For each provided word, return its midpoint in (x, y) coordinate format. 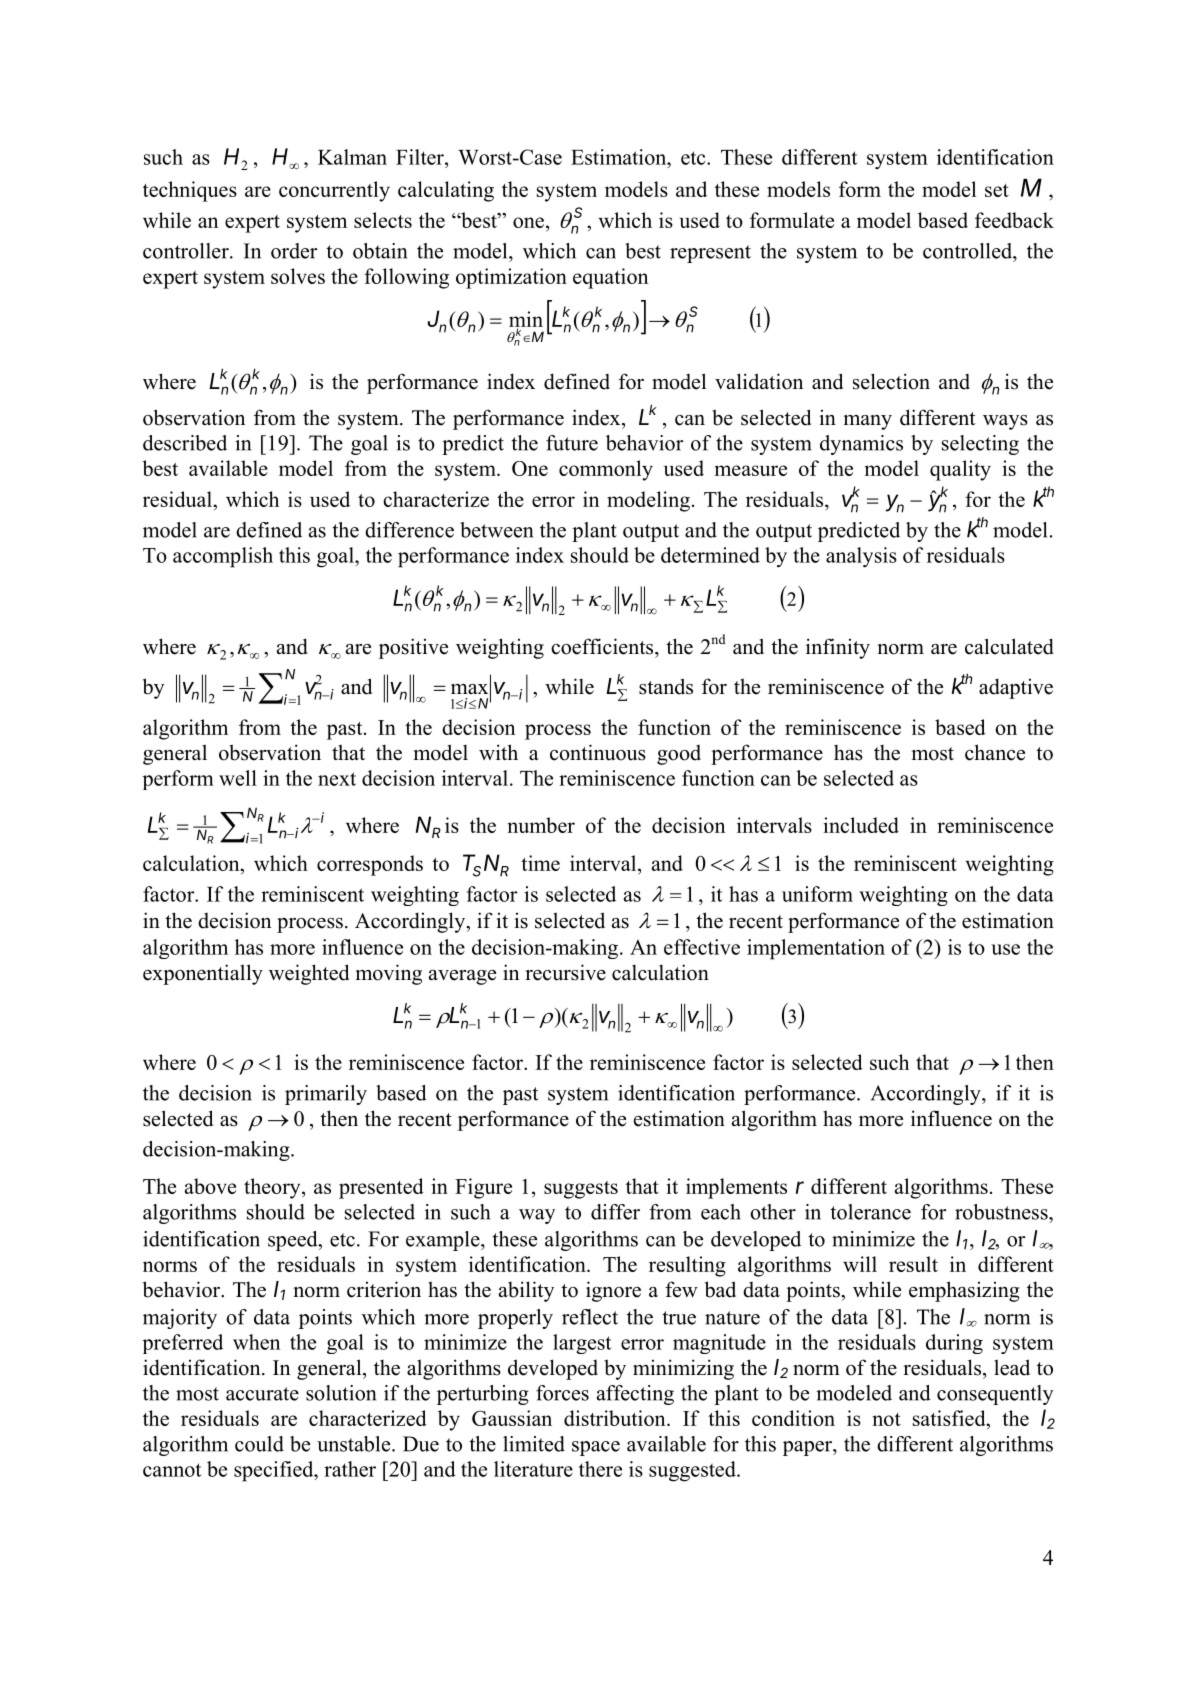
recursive (565, 972)
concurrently (334, 191)
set (997, 190)
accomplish (223, 557)
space (596, 1448)
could (259, 1444)
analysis (861, 557)
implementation (816, 949)
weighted (309, 974)
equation (610, 278)
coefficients (603, 646)
